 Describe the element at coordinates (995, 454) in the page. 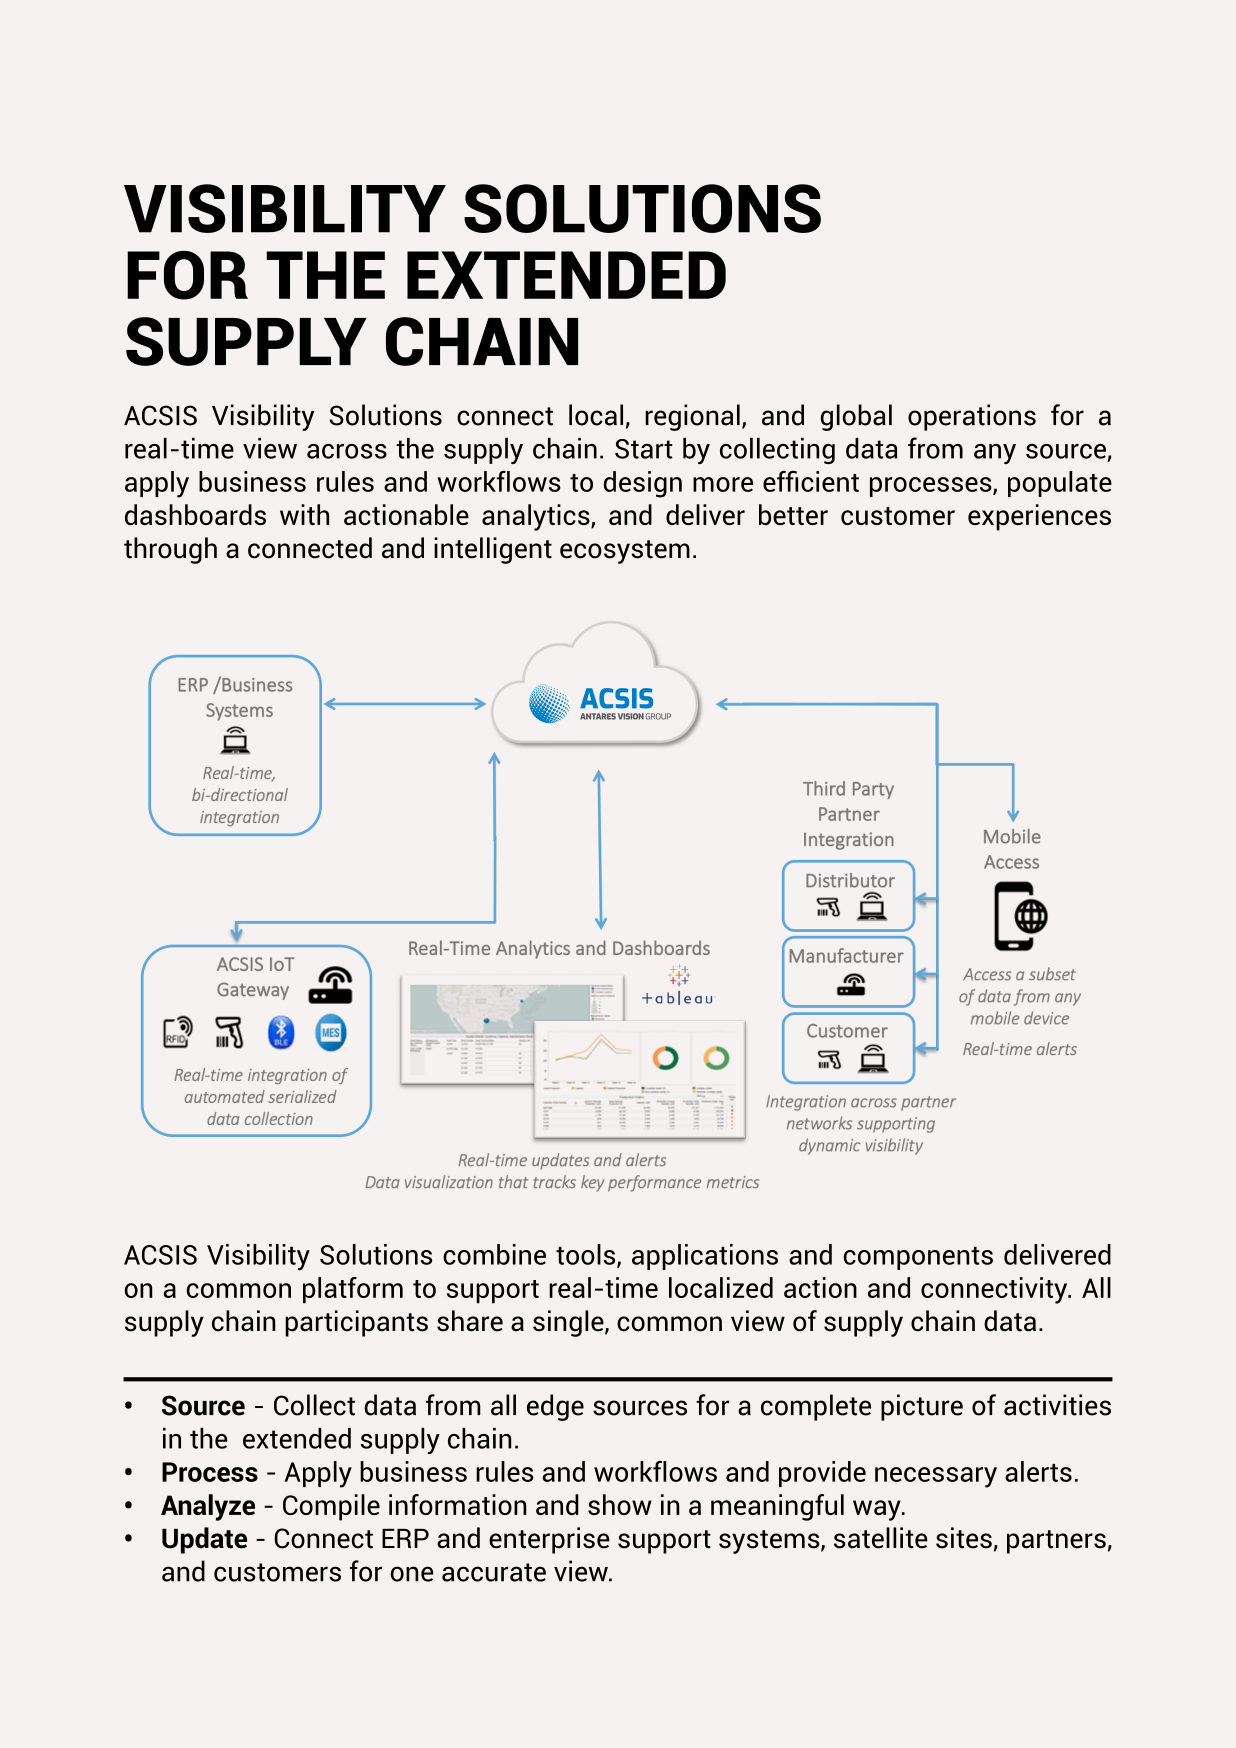

I see `any` at that location.
